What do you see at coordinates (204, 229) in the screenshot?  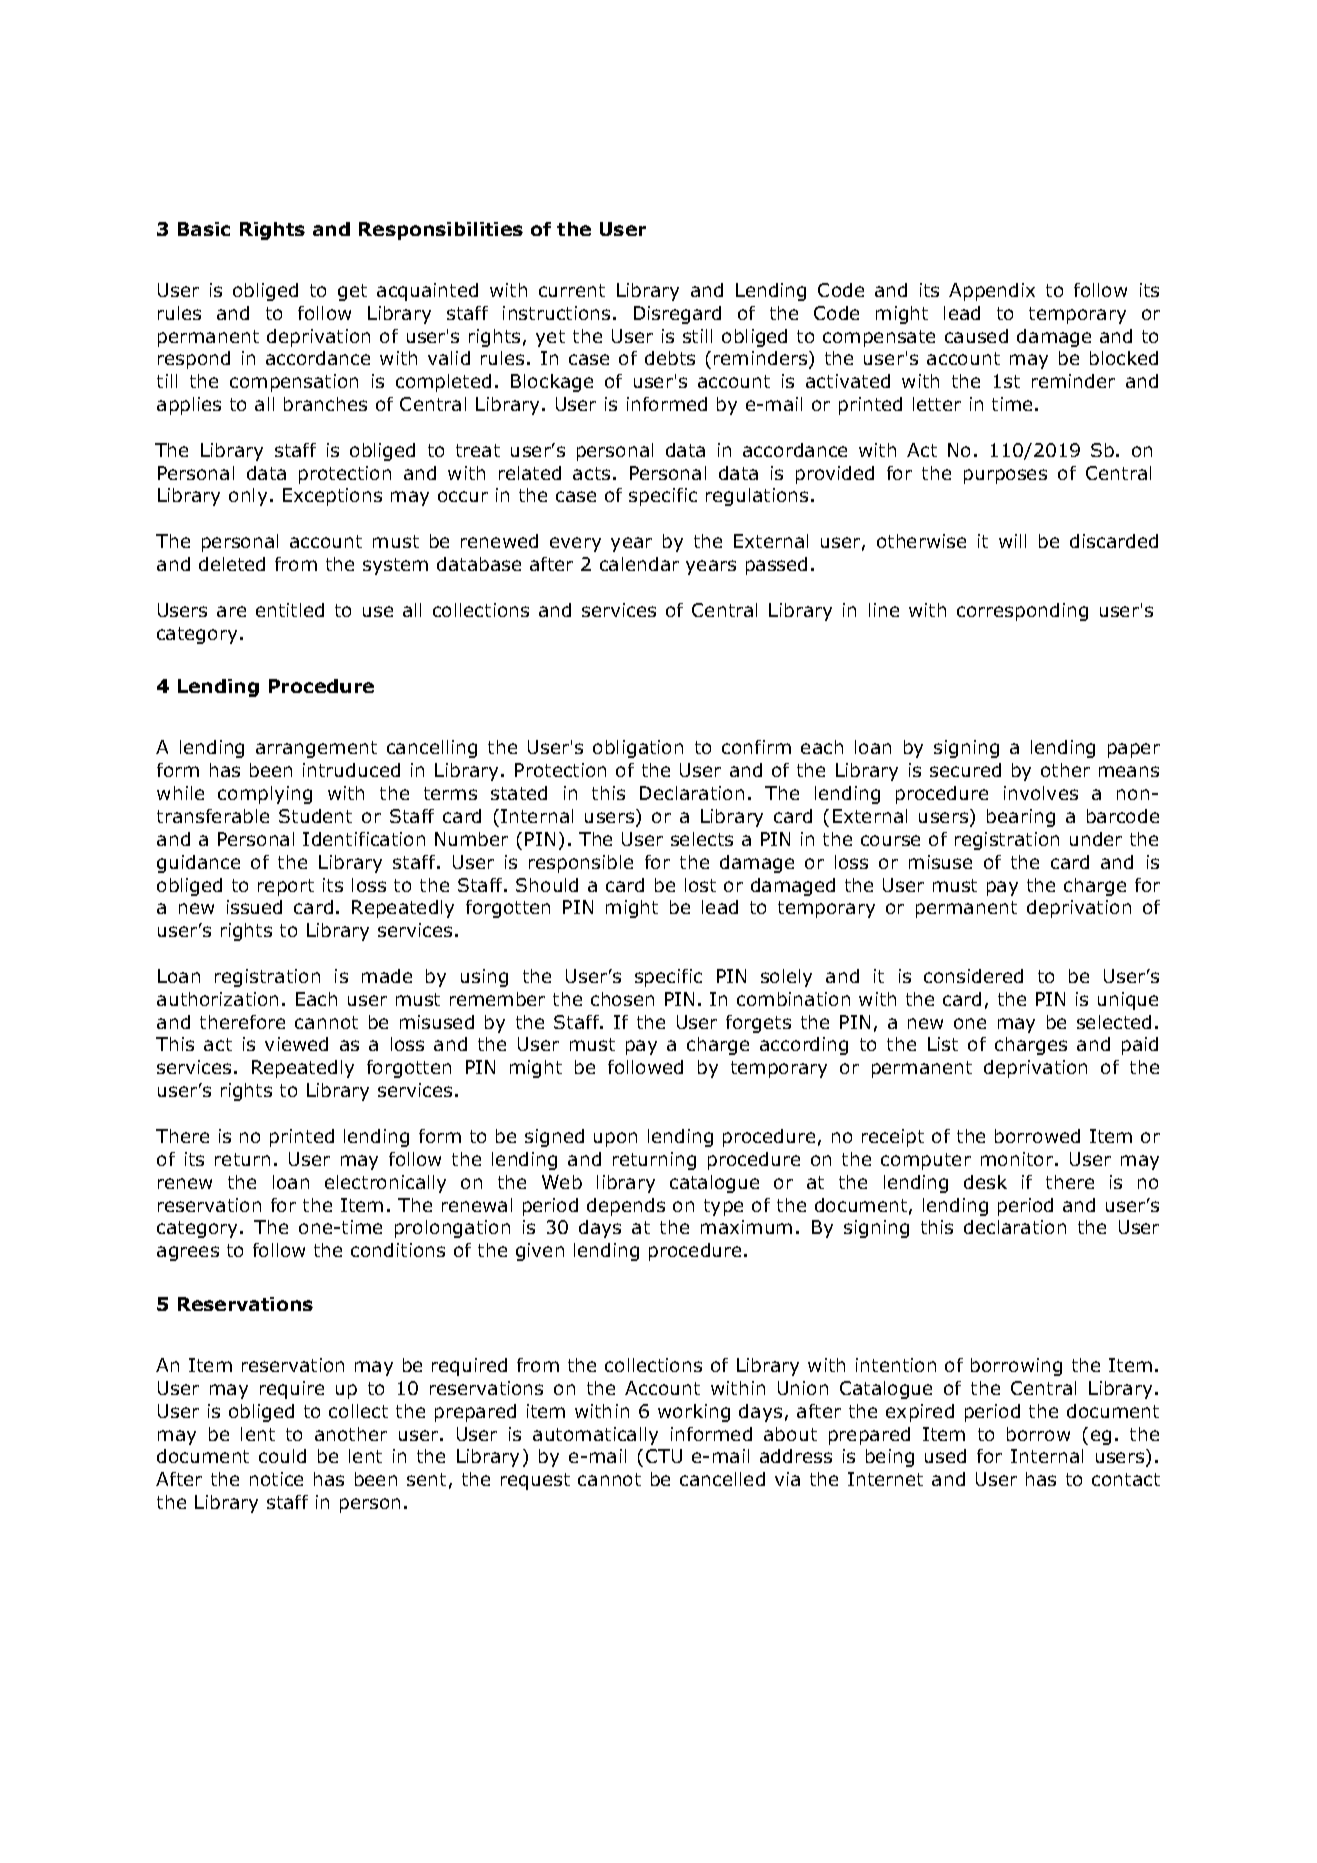 I see `Basic` at bounding box center [204, 229].
